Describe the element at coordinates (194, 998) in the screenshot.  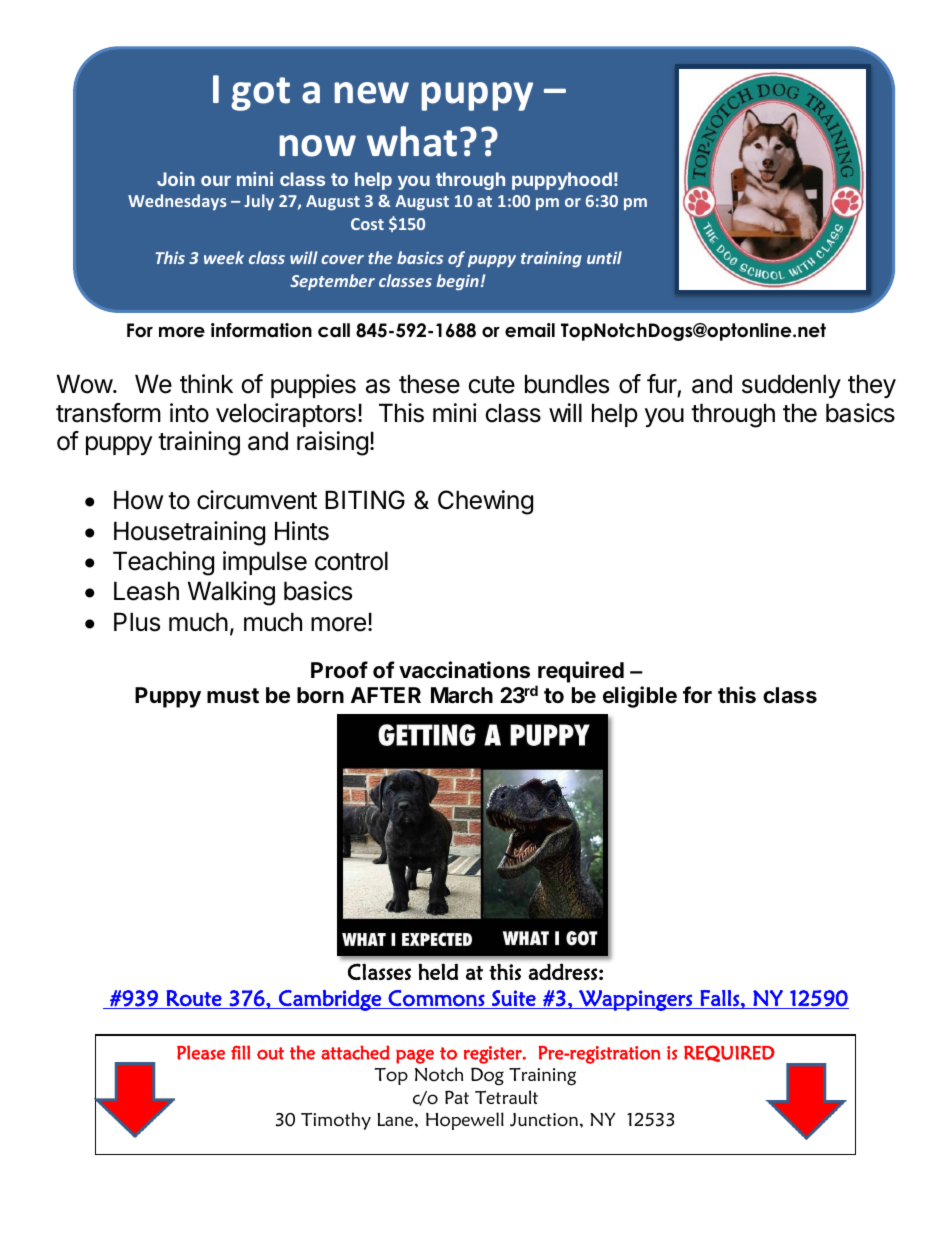
I see `Route` at that location.
